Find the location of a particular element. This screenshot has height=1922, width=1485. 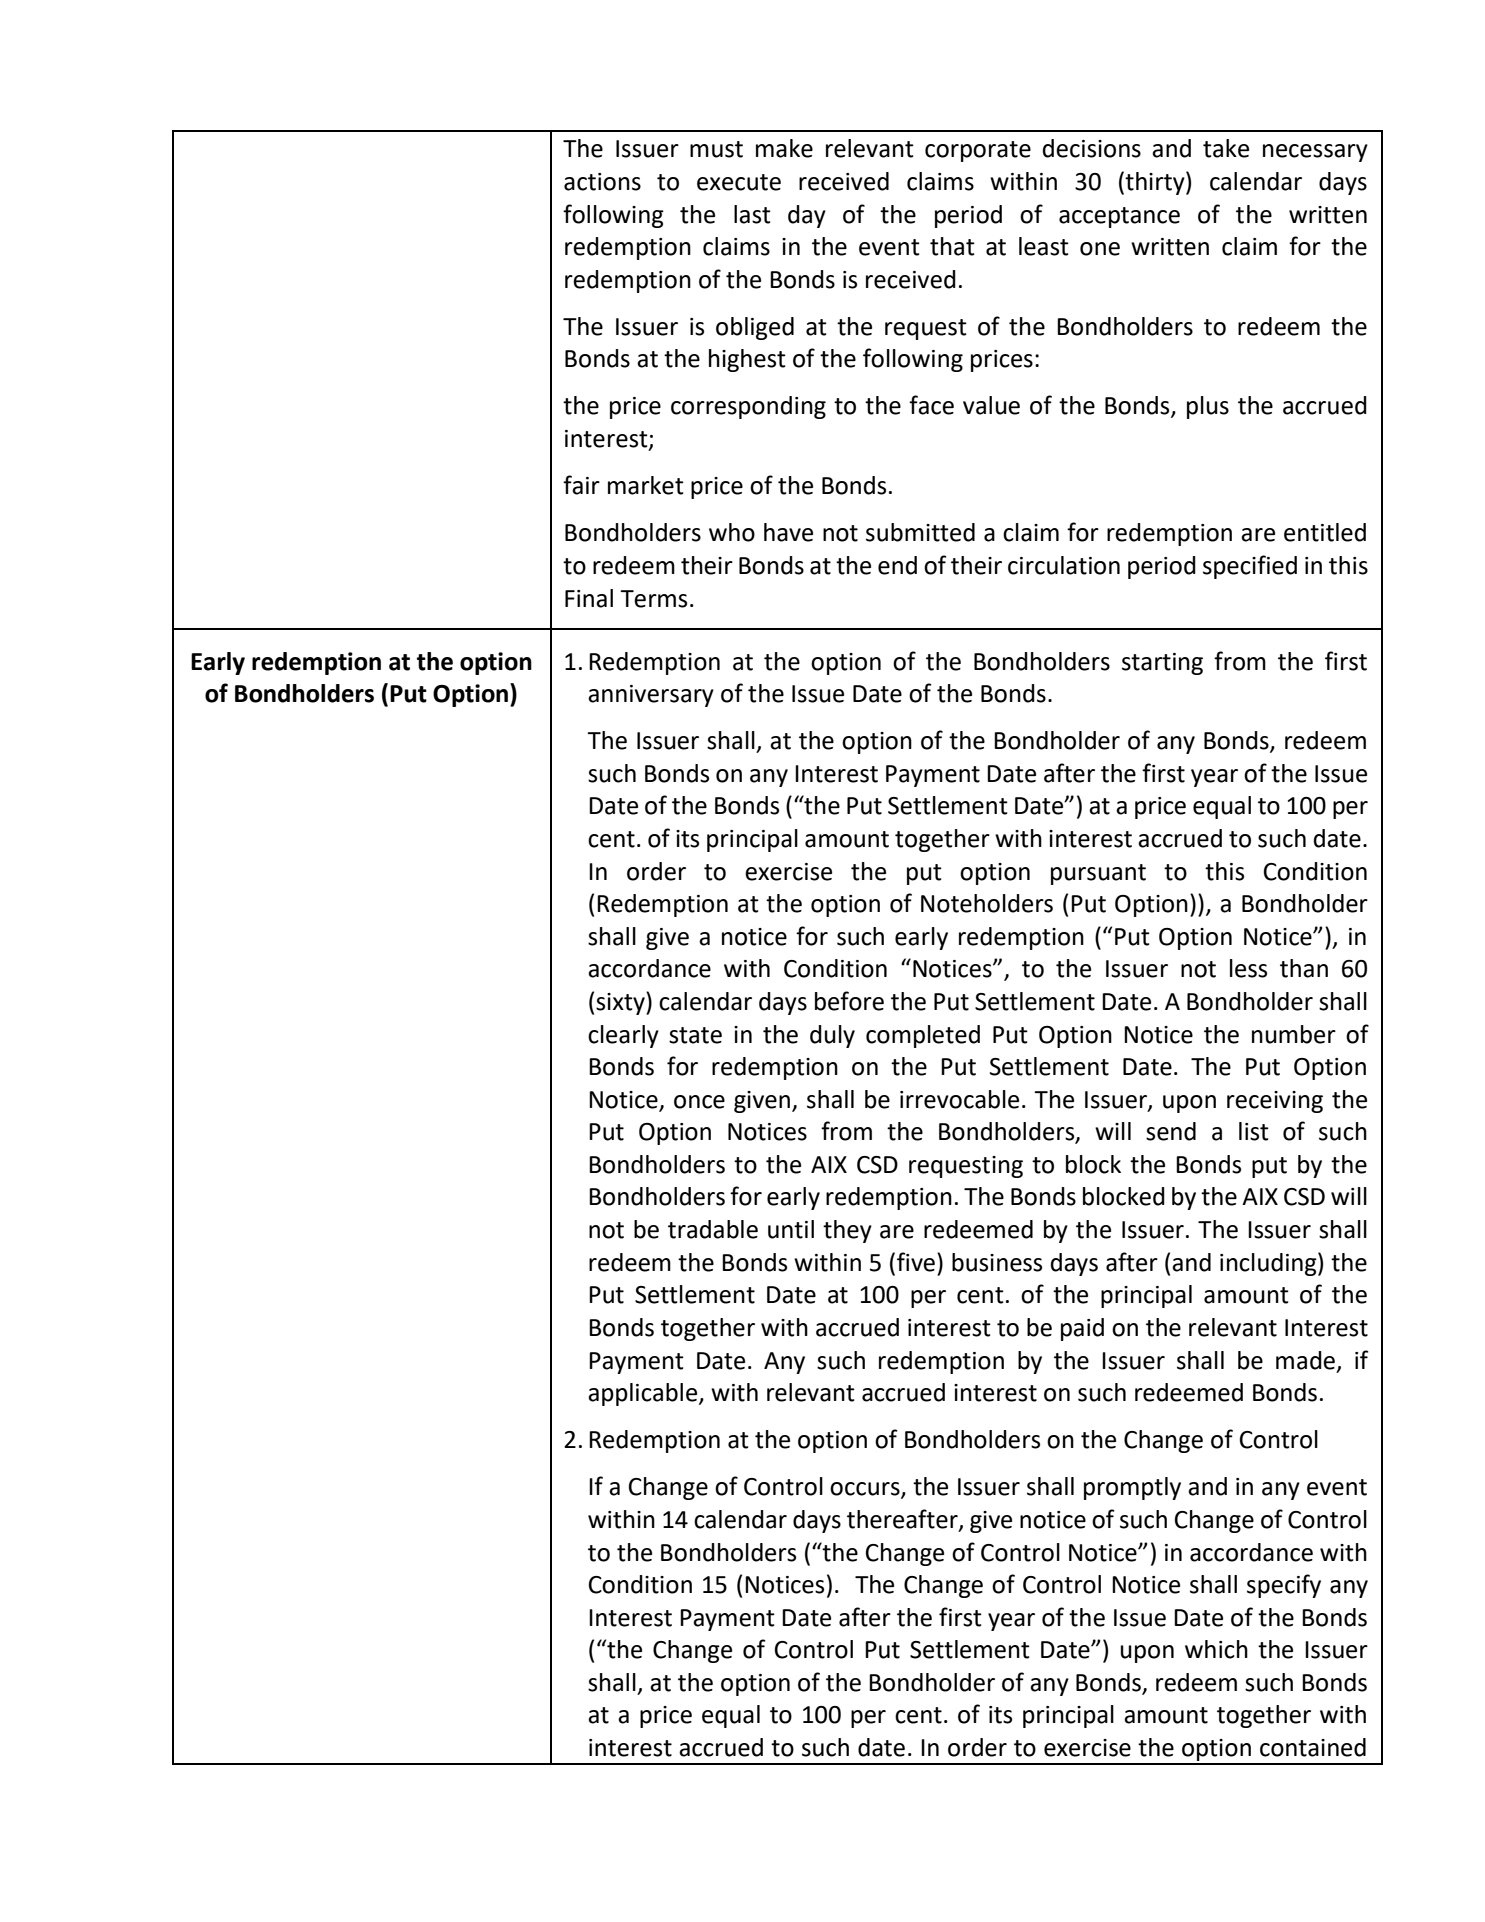

made is located at coordinates (1305, 1360).
